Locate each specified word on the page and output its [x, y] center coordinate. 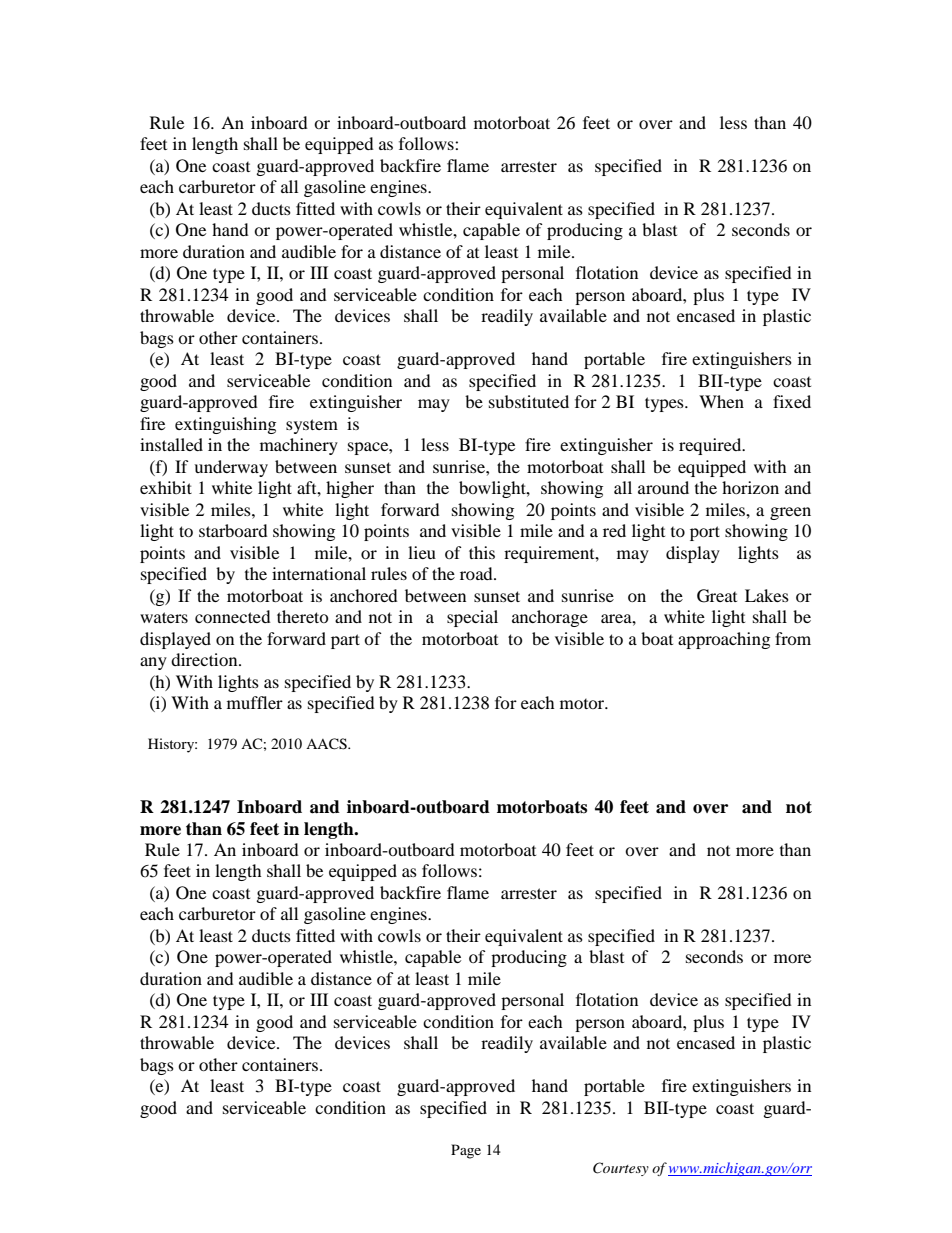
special [472, 618]
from [793, 638]
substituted [529, 401]
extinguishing [225, 425]
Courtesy [621, 1169]
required [711, 446]
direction [205, 659]
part [345, 641]
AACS [327, 744]
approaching [724, 640]
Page [466, 1151]
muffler [255, 702]
